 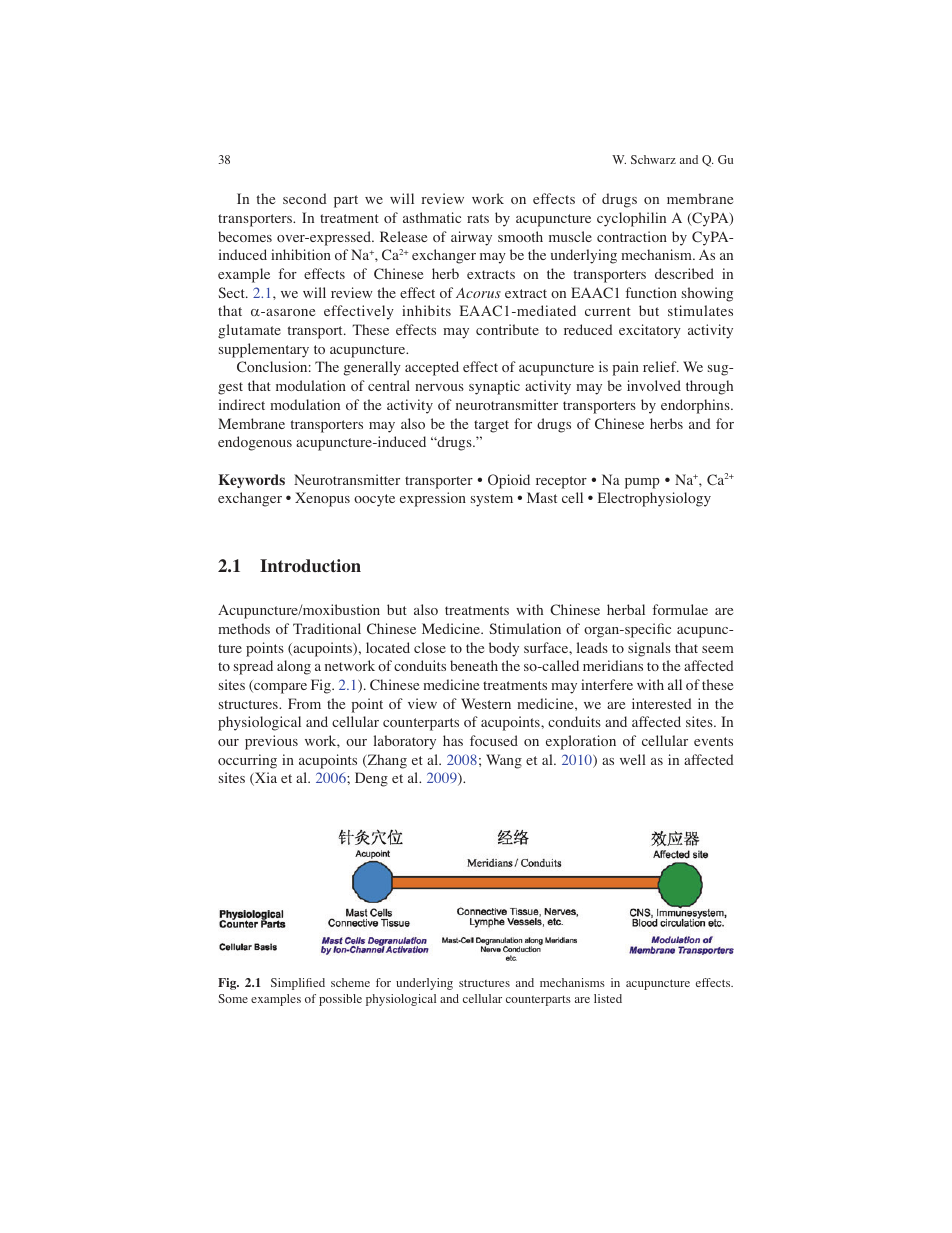 What do you see at coordinates (662, 703) in the screenshot?
I see `interested` at bounding box center [662, 703].
